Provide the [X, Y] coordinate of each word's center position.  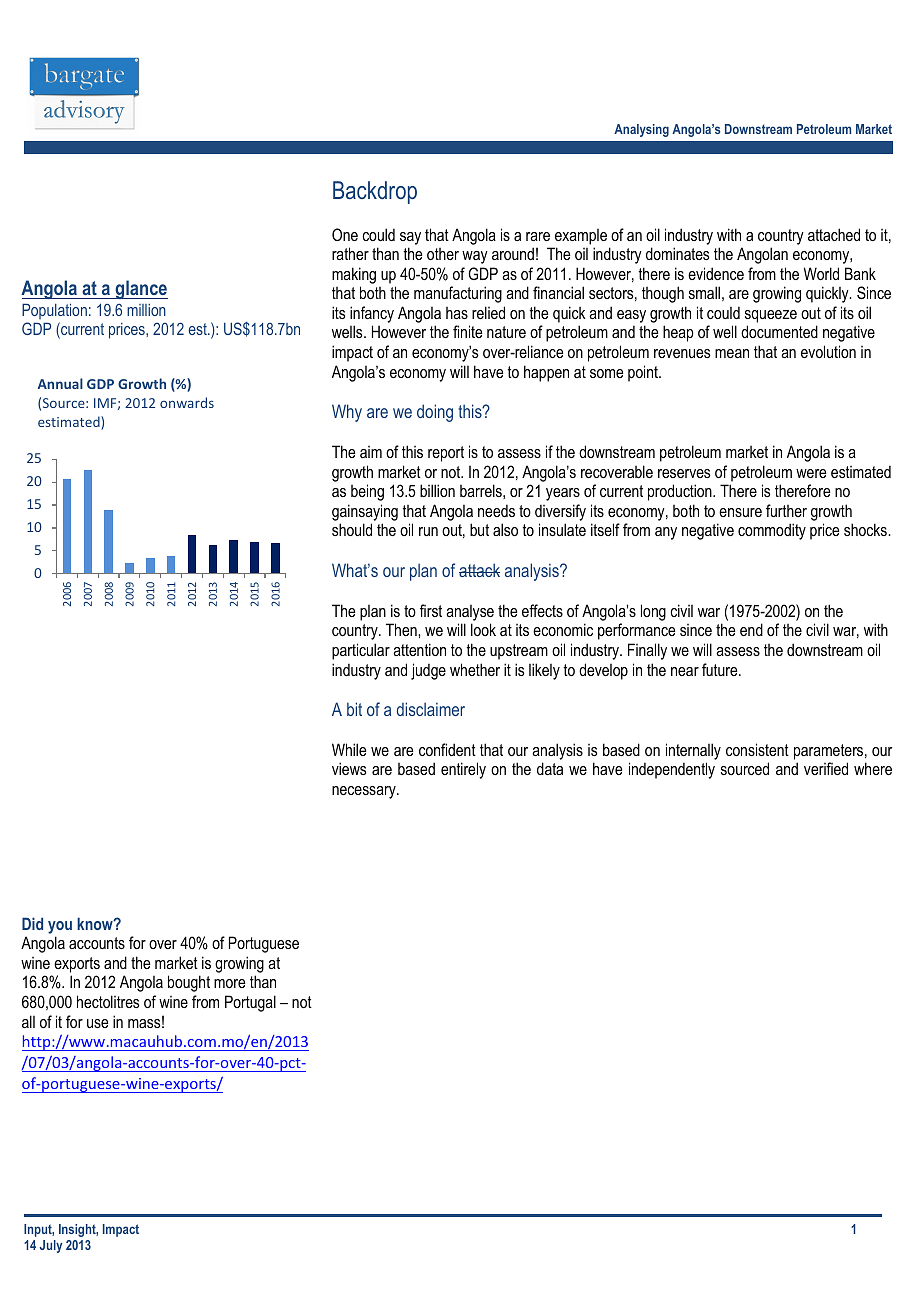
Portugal [250, 1003]
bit [354, 709]
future [721, 669]
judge [428, 671]
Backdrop [375, 192]
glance [140, 289]
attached [834, 234]
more [229, 983]
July [51, 1246]
